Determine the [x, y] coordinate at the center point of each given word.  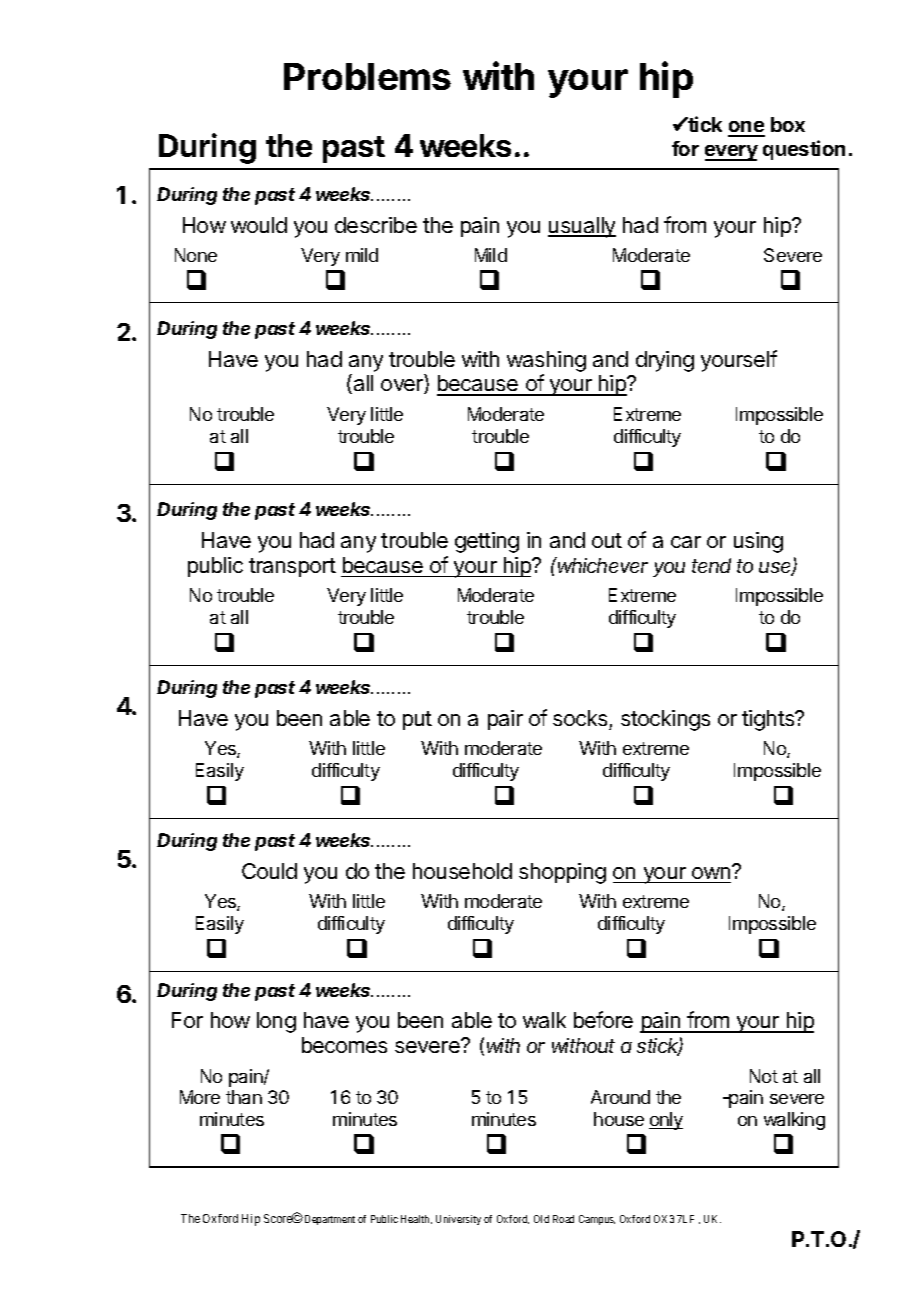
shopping [562, 873]
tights [769, 720]
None [196, 255]
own [711, 873]
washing [546, 361]
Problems [367, 76]
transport [292, 567]
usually [582, 227]
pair [505, 720]
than [244, 1097]
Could [269, 871]
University [458, 1220]
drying [665, 361]
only [666, 1121]
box [788, 124]
